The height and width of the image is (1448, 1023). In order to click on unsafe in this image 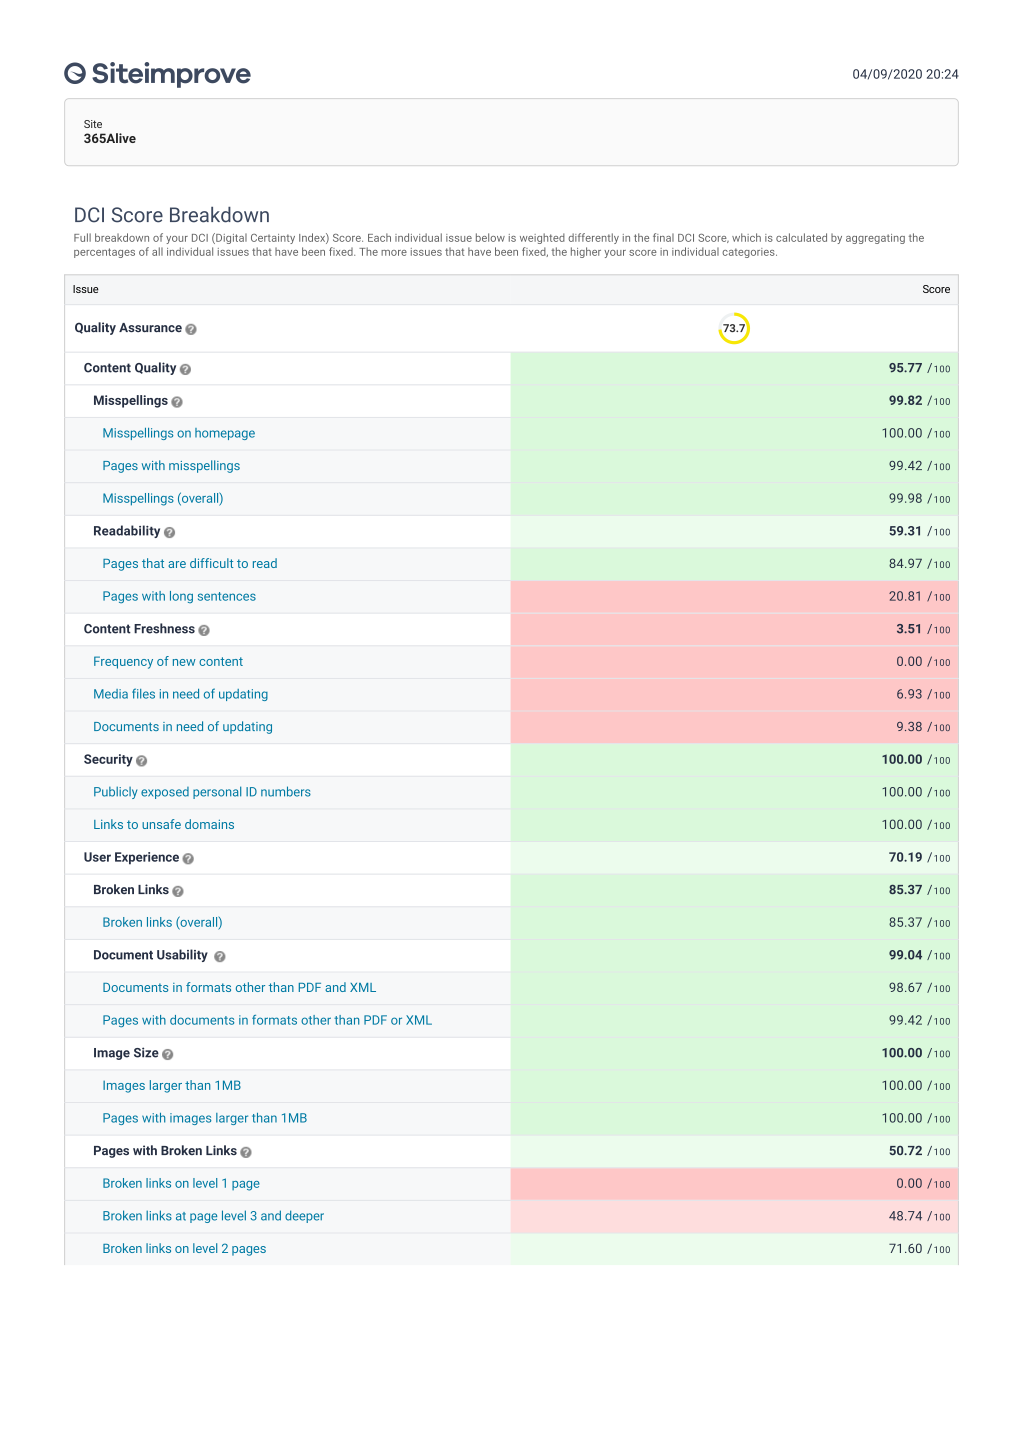, I will do `click(161, 824)`.
